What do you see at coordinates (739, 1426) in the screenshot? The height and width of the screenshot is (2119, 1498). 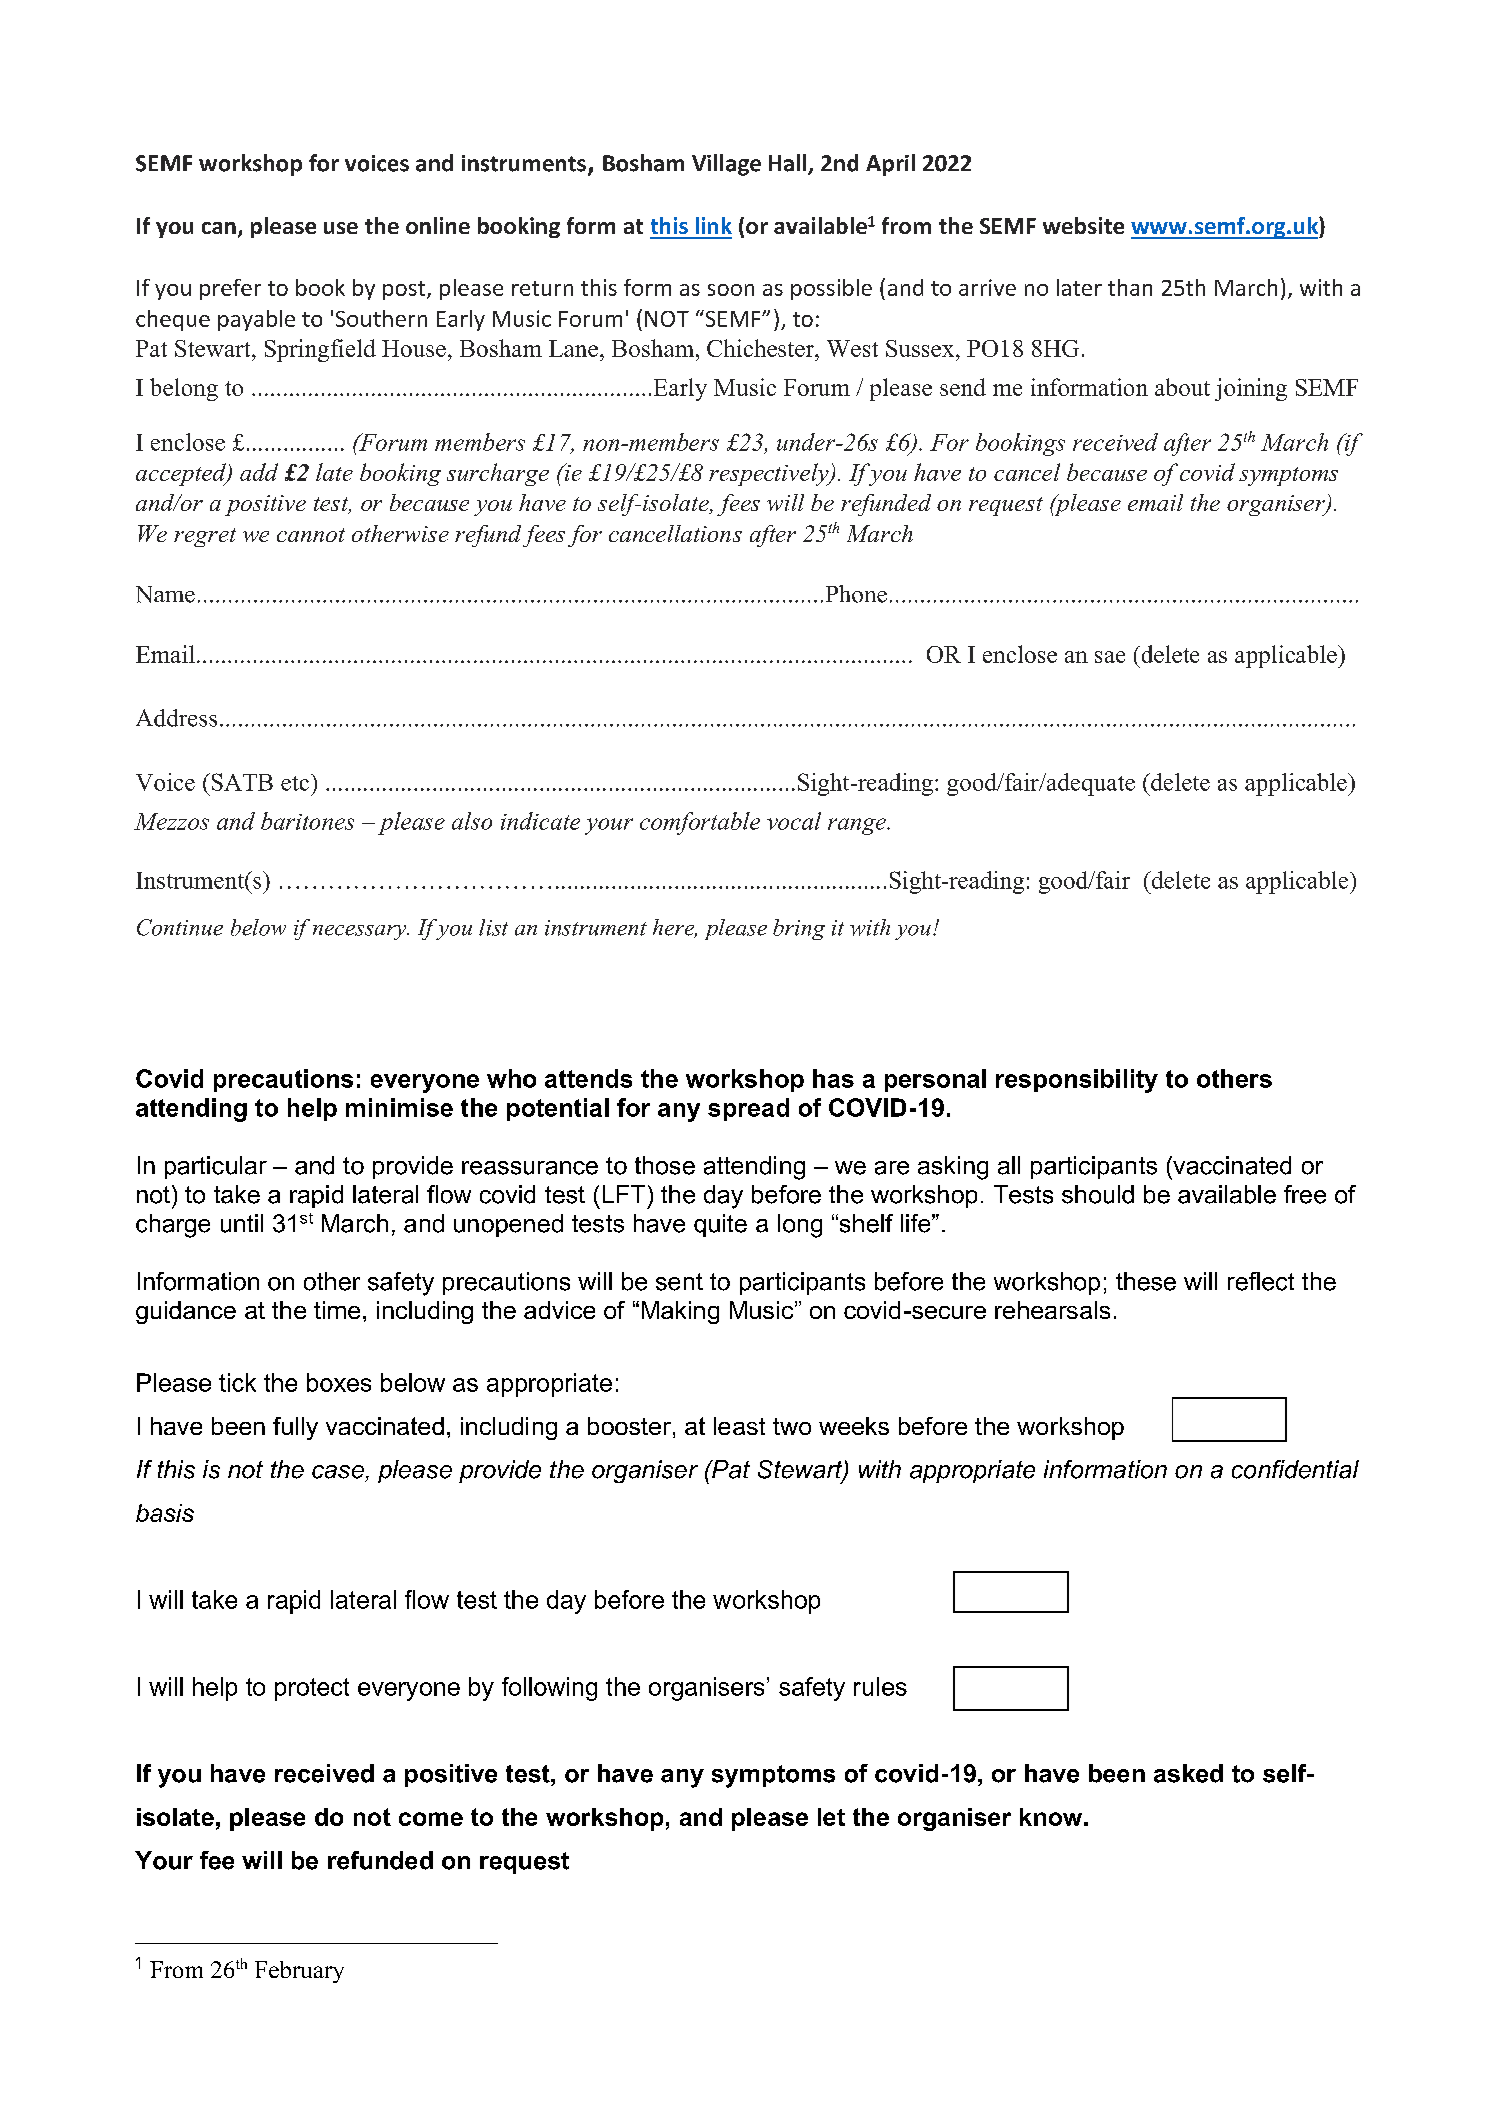 I see `least` at bounding box center [739, 1426].
